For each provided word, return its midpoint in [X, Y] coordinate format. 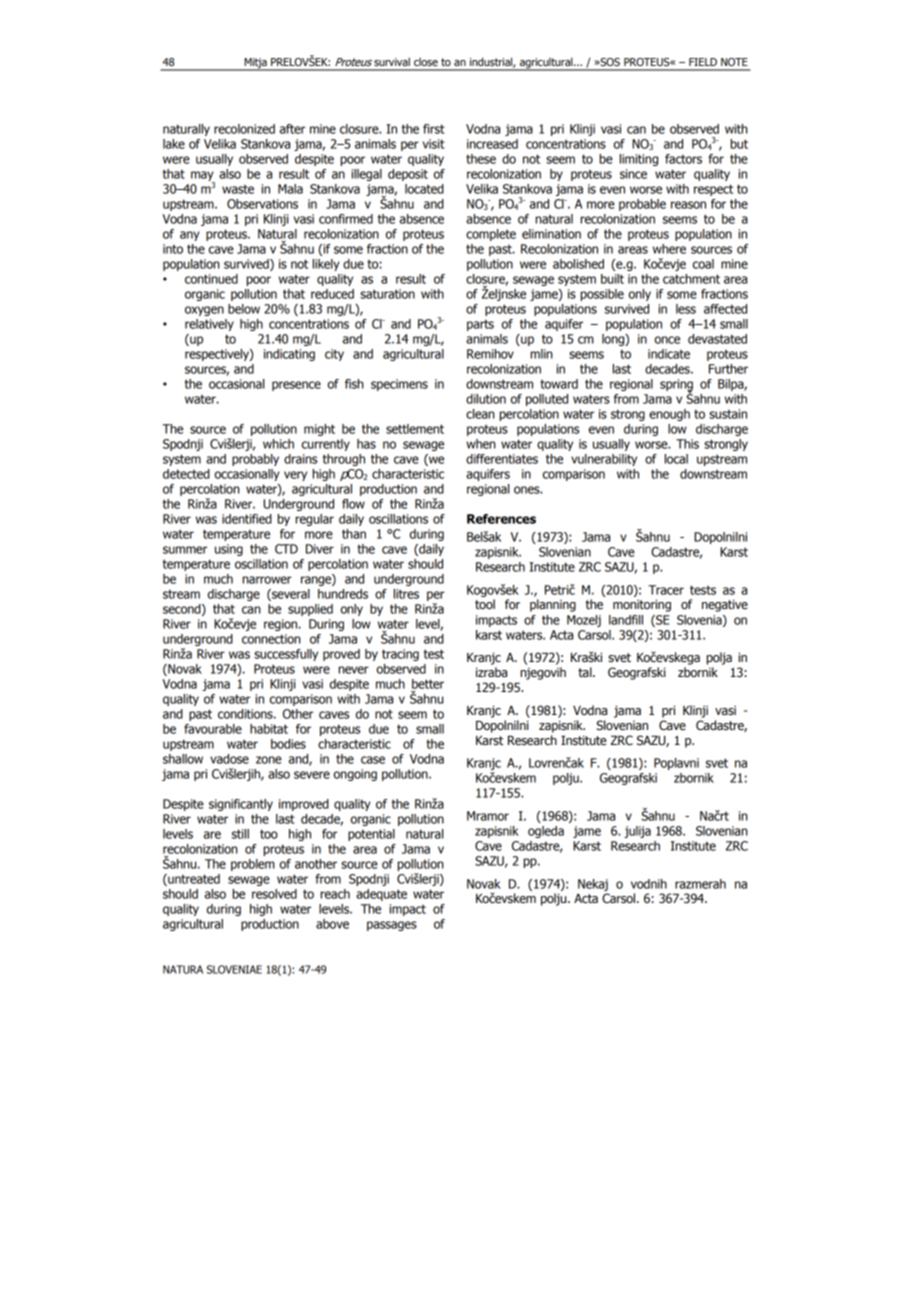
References [501, 519]
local [676, 459]
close [426, 62]
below [244, 309]
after [292, 129]
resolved [274, 894]
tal [586, 672]
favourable [213, 729]
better [428, 684]
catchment [691, 279]
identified [247, 519]
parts [480, 325]
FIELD [703, 62]
